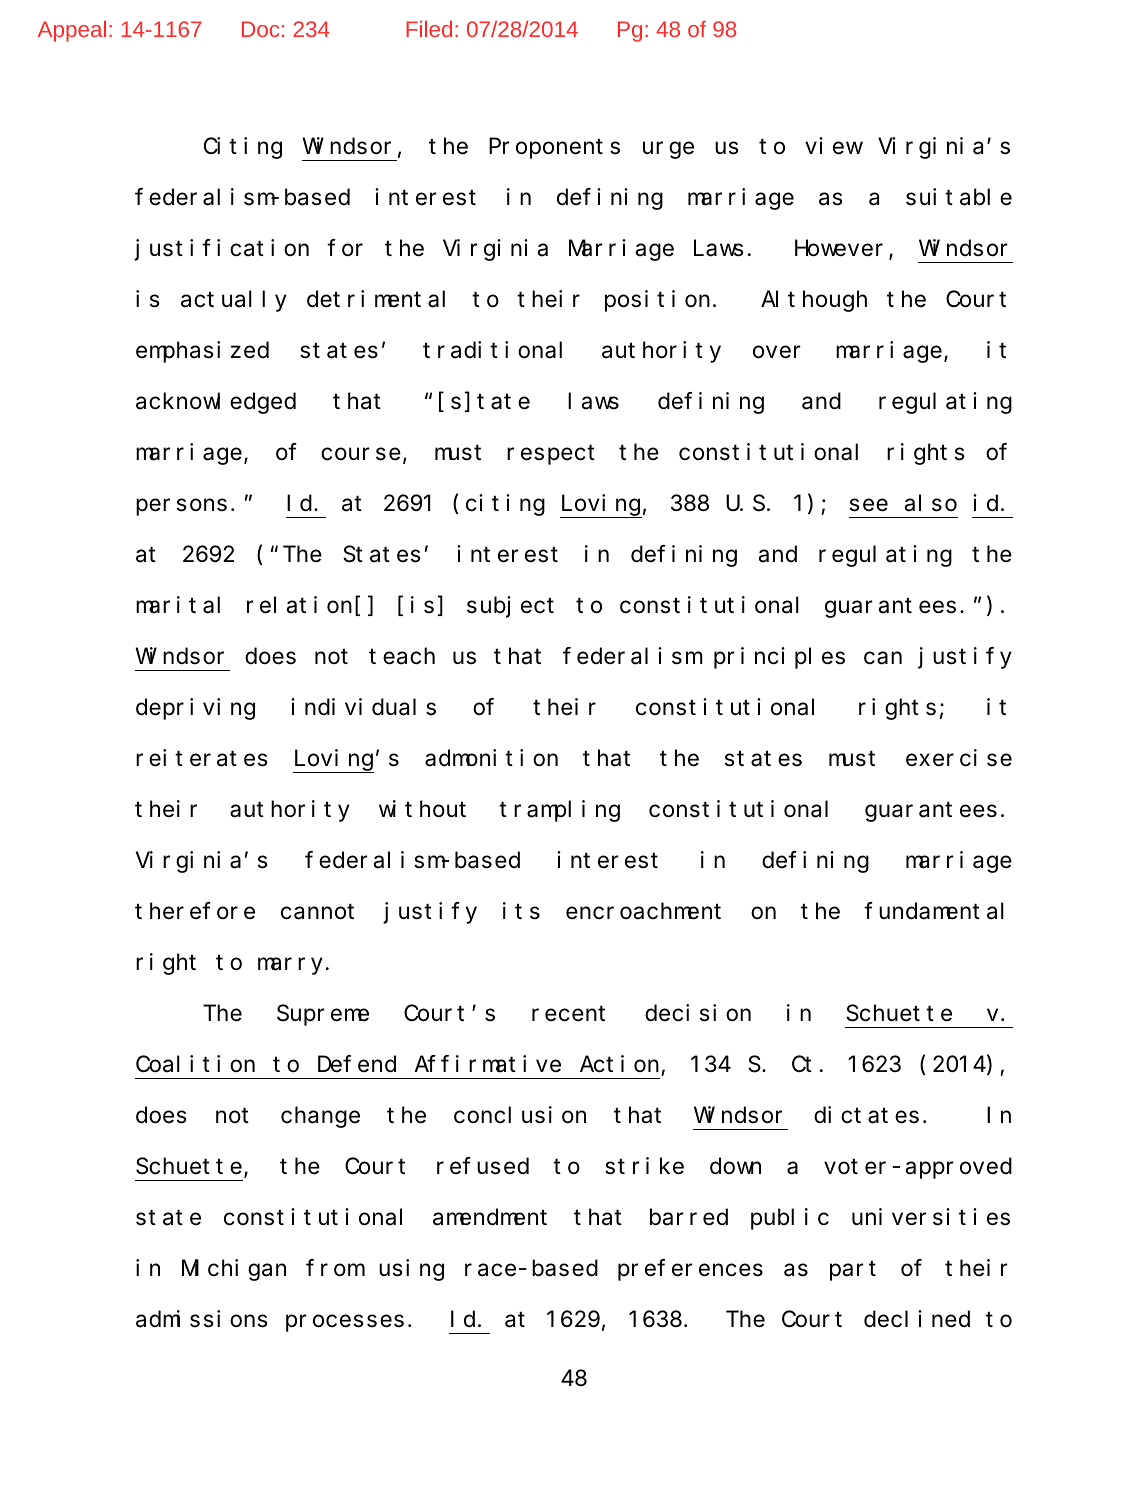 This screenshot has width=1148, height=1486. What do you see at coordinates (959, 197) in the screenshot?
I see `suitable` at bounding box center [959, 197].
